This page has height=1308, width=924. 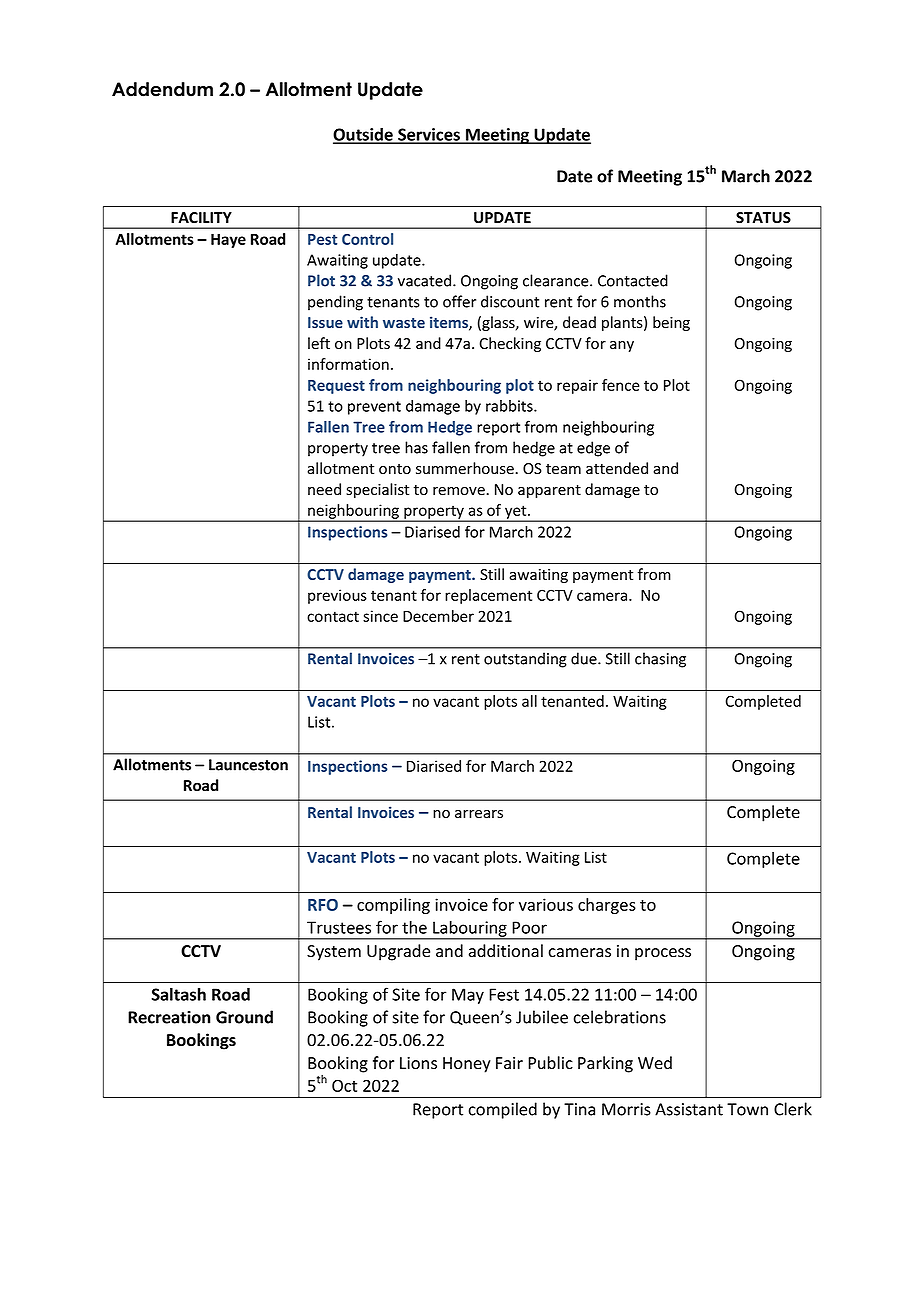 I want to click on Assistant, so click(x=689, y=1109).
